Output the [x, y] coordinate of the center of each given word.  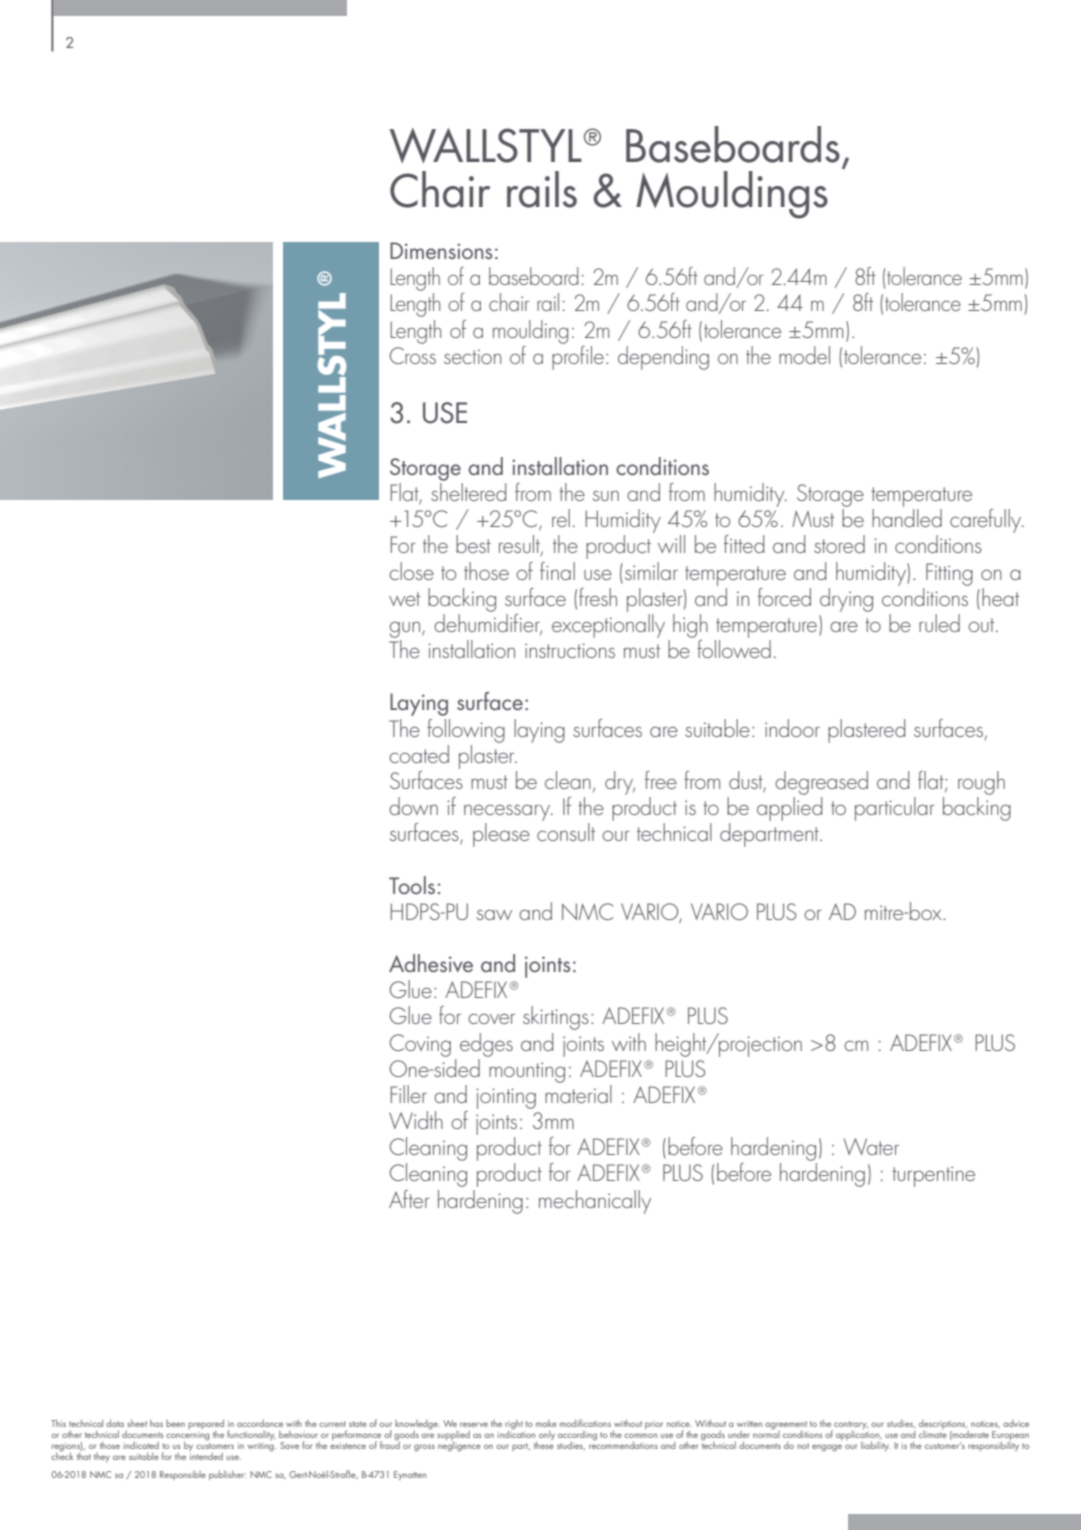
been [175, 1423]
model [804, 355]
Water [871, 1146]
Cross [412, 355]
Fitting [949, 574]
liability [875, 1446]
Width [416, 1120]
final [557, 571]
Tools [412, 885]
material [578, 1094]
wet [404, 599]
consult [566, 832]
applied [789, 809]
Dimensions [441, 250]
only [547, 1435]
